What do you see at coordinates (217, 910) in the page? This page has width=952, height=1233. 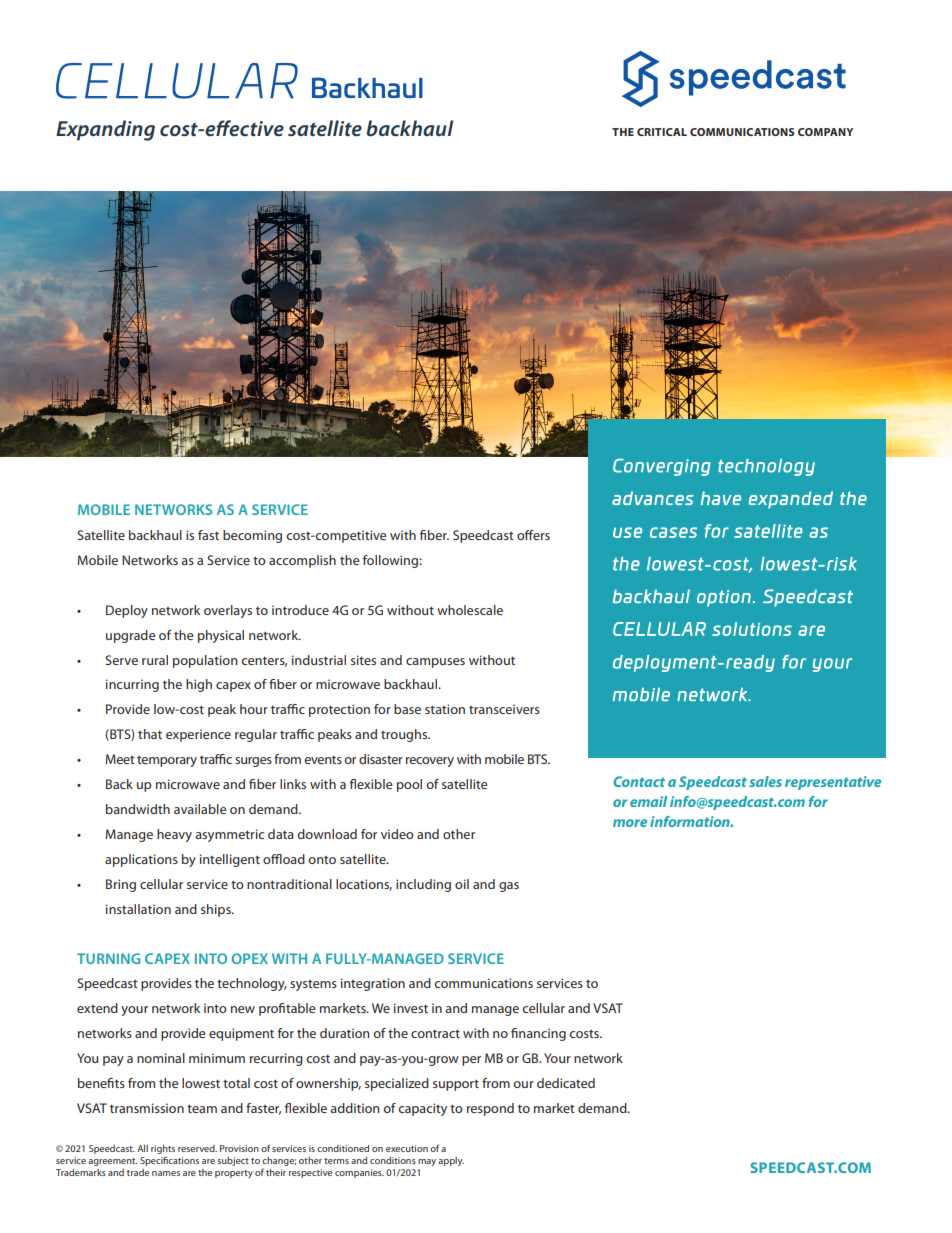 I see `ships` at bounding box center [217, 910].
